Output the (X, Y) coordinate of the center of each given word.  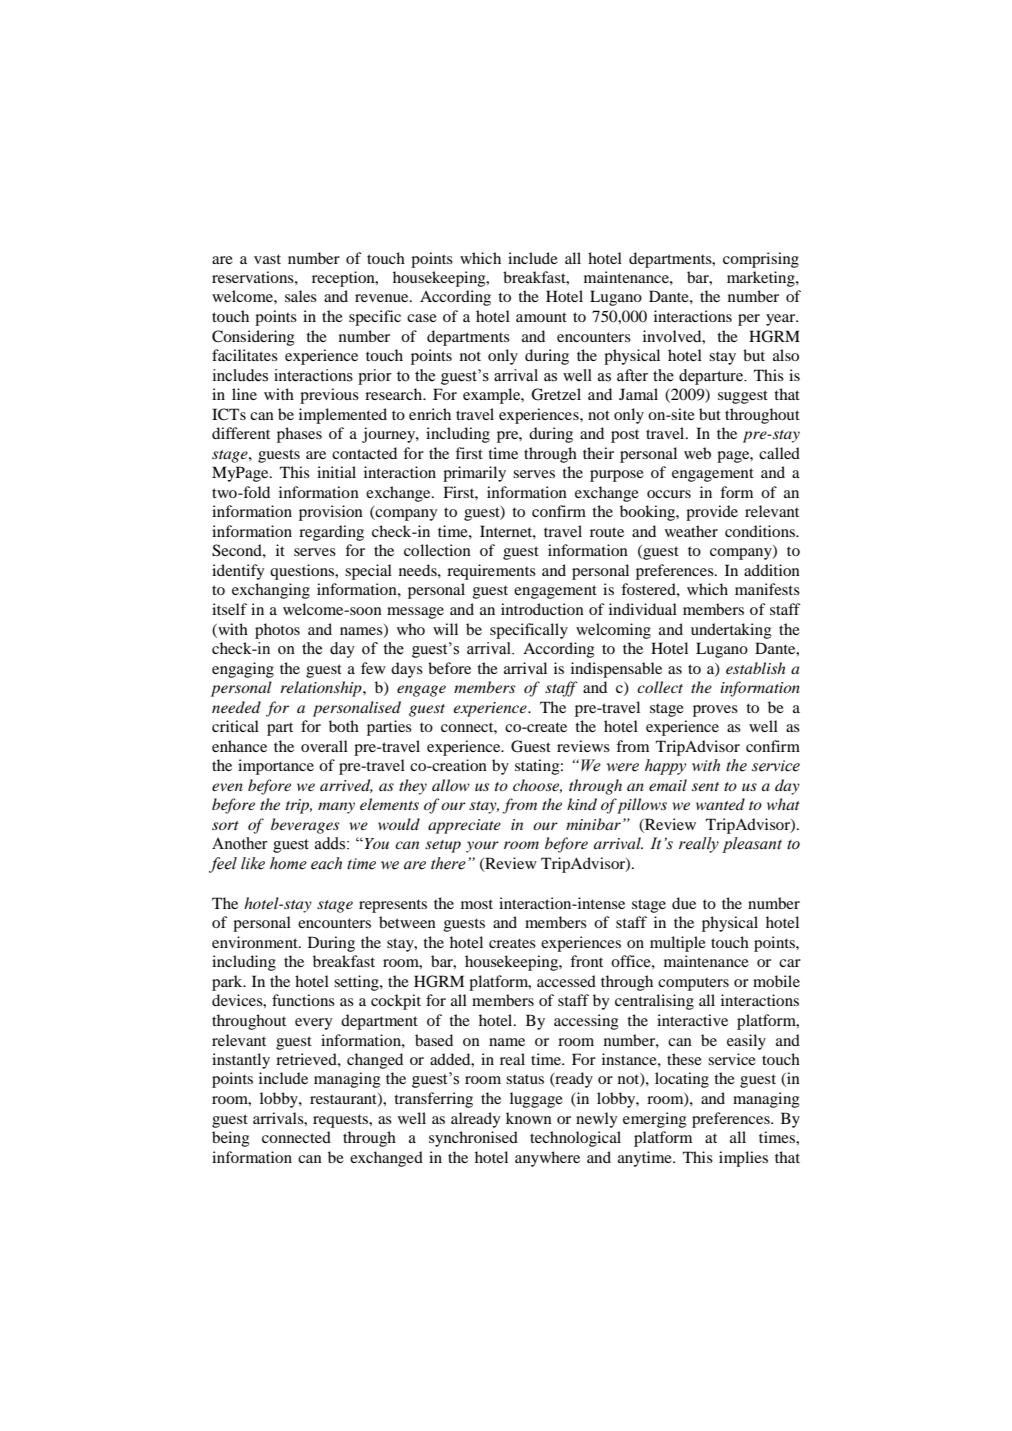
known (529, 1118)
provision (331, 513)
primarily (474, 474)
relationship (322, 689)
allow (451, 785)
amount (541, 317)
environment (256, 942)
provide (712, 513)
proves (715, 711)
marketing (762, 279)
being (230, 1139)
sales (301, 296)
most (477, 904)
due (684, 903)
